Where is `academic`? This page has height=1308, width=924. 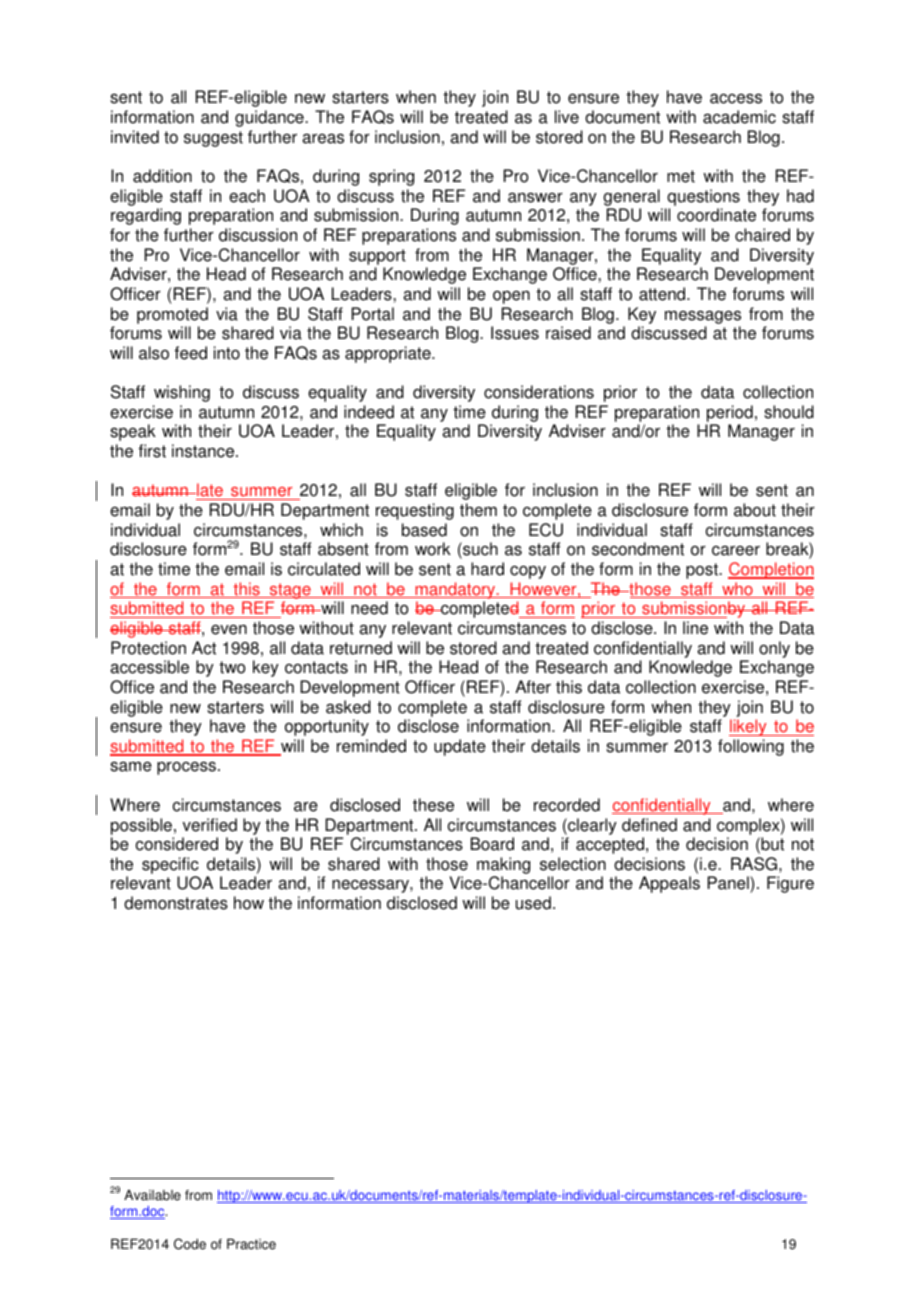
academic is located at coordinates (739, 117).
